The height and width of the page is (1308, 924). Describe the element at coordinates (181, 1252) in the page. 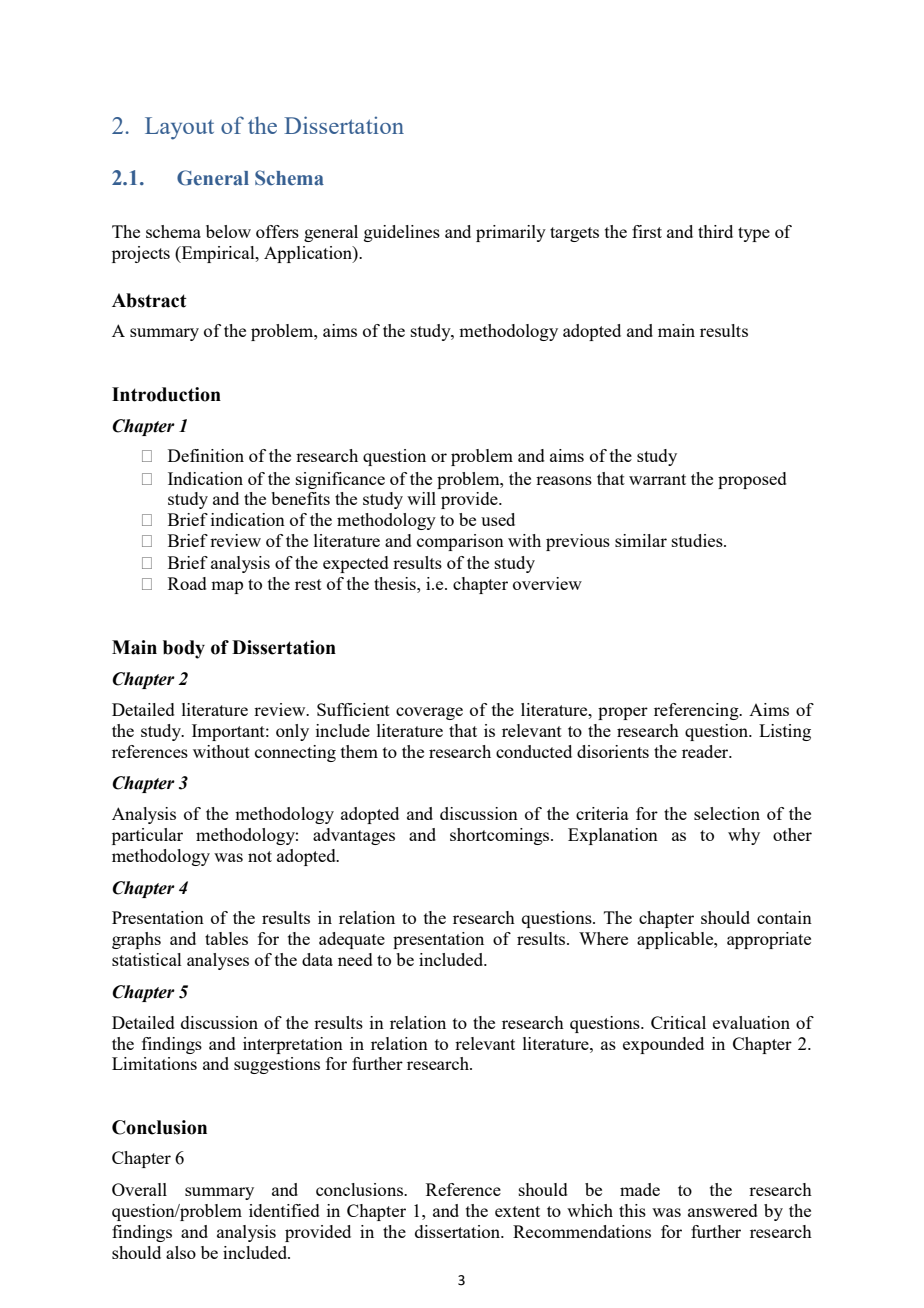

I see `also` at that location.
